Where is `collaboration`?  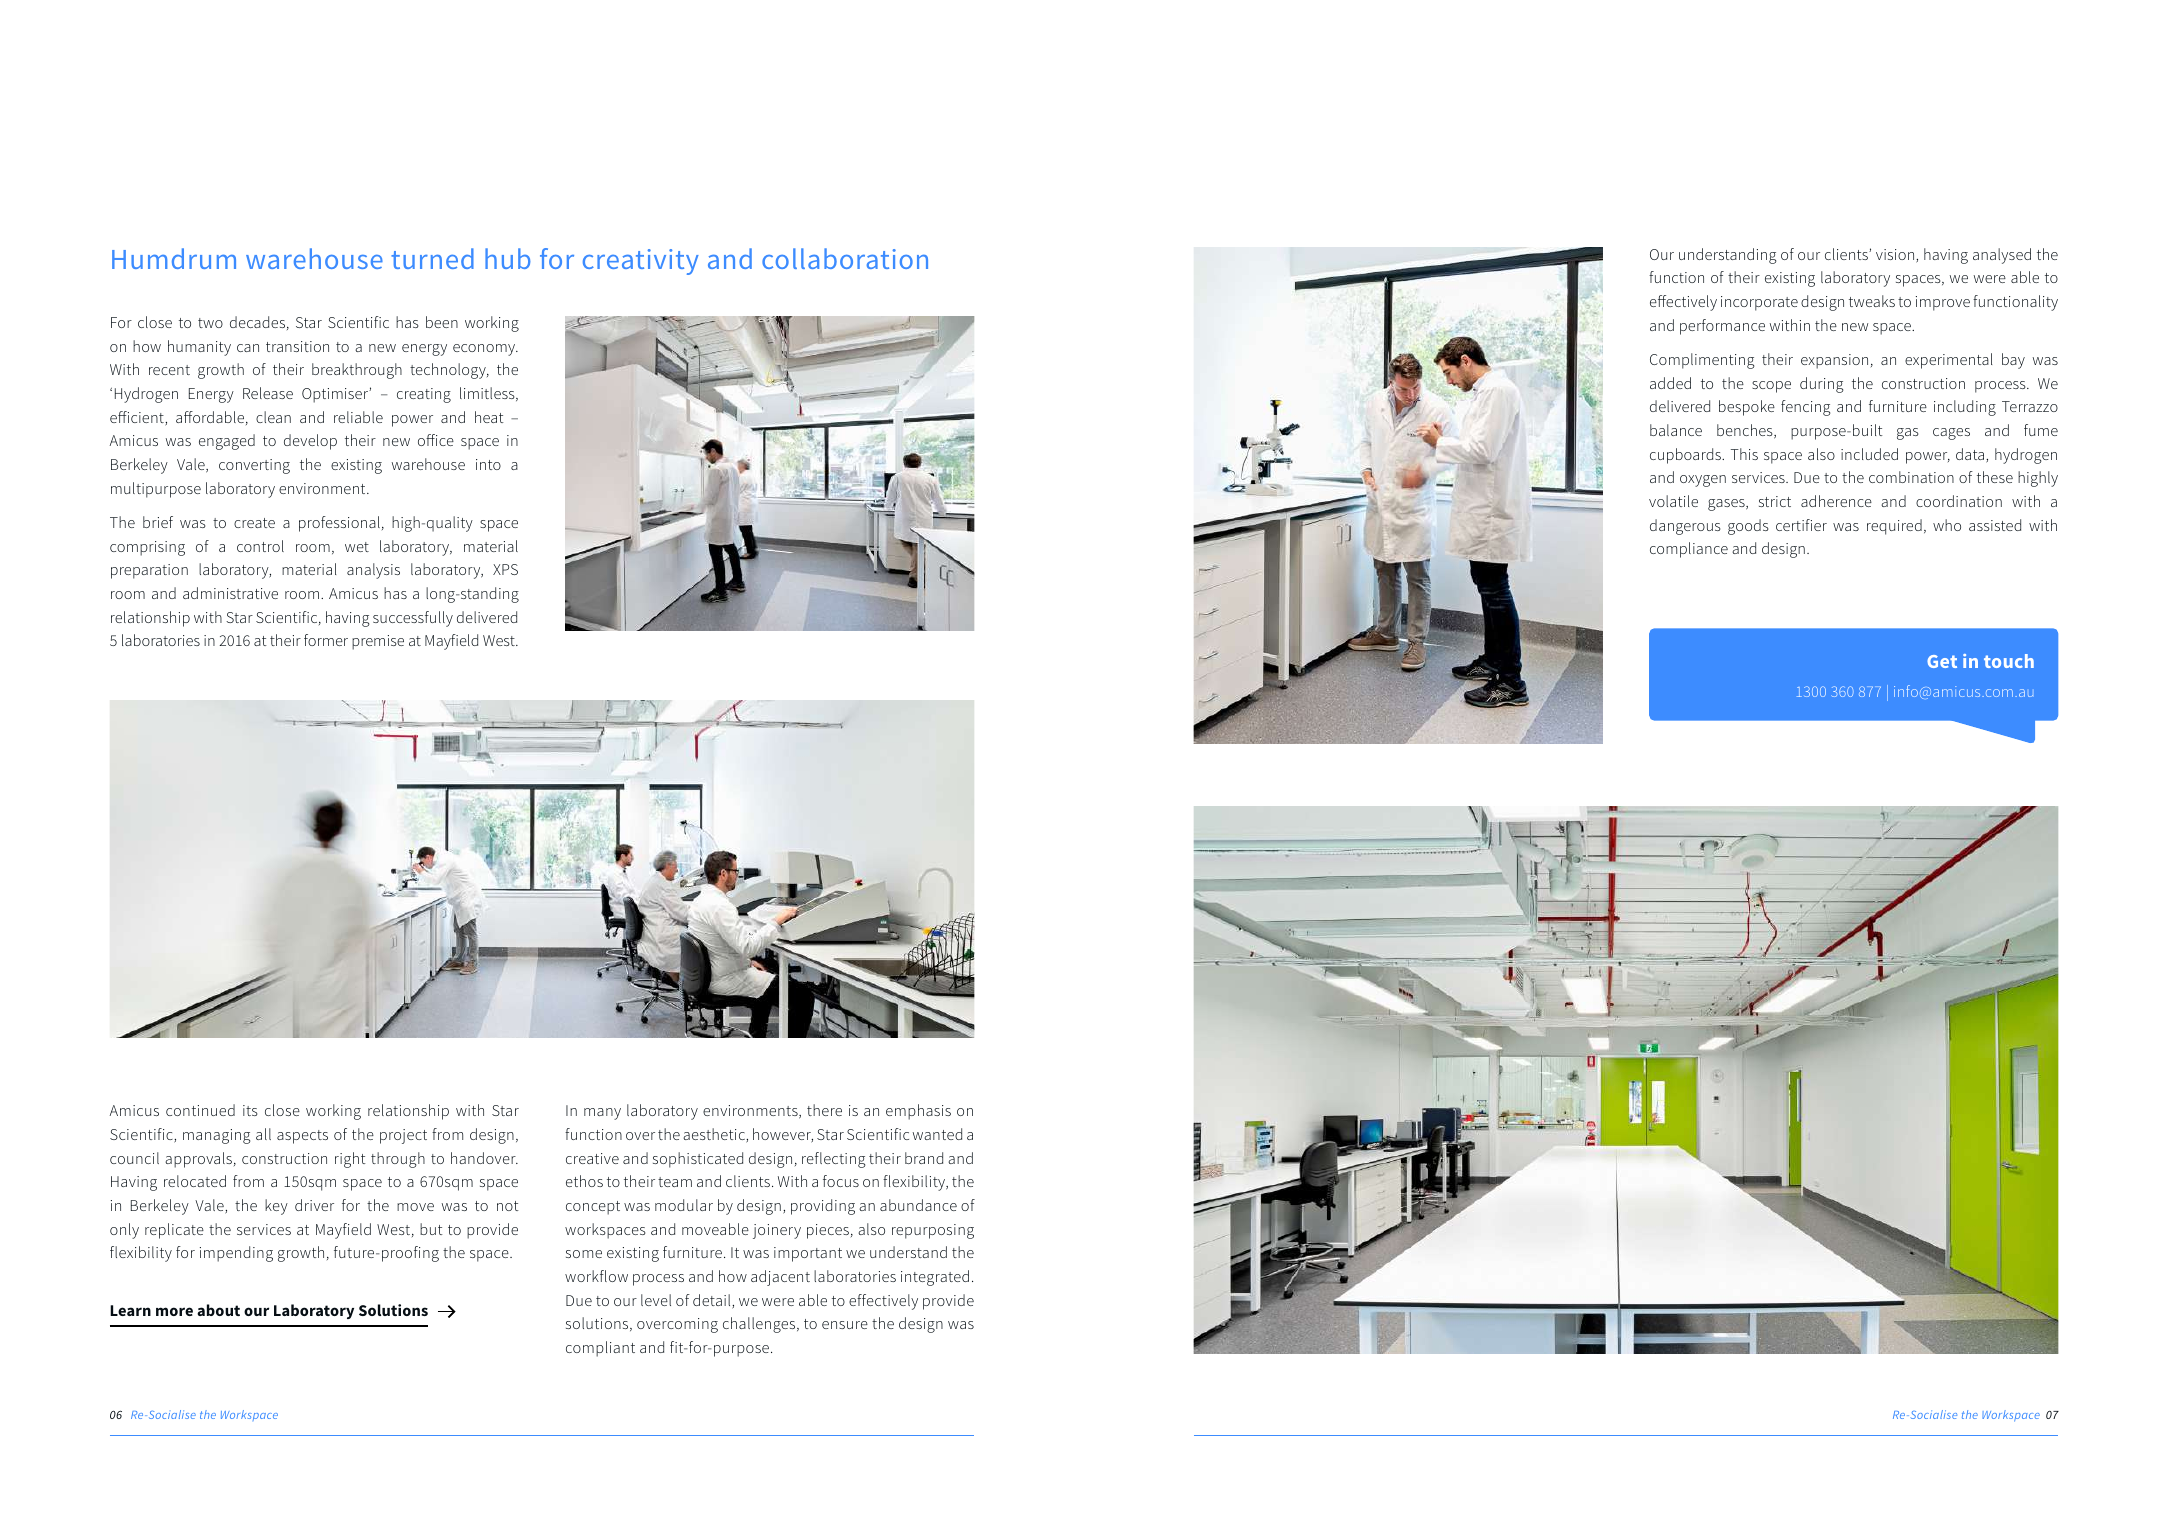
collaboration is located at coordinates (845, 258).
